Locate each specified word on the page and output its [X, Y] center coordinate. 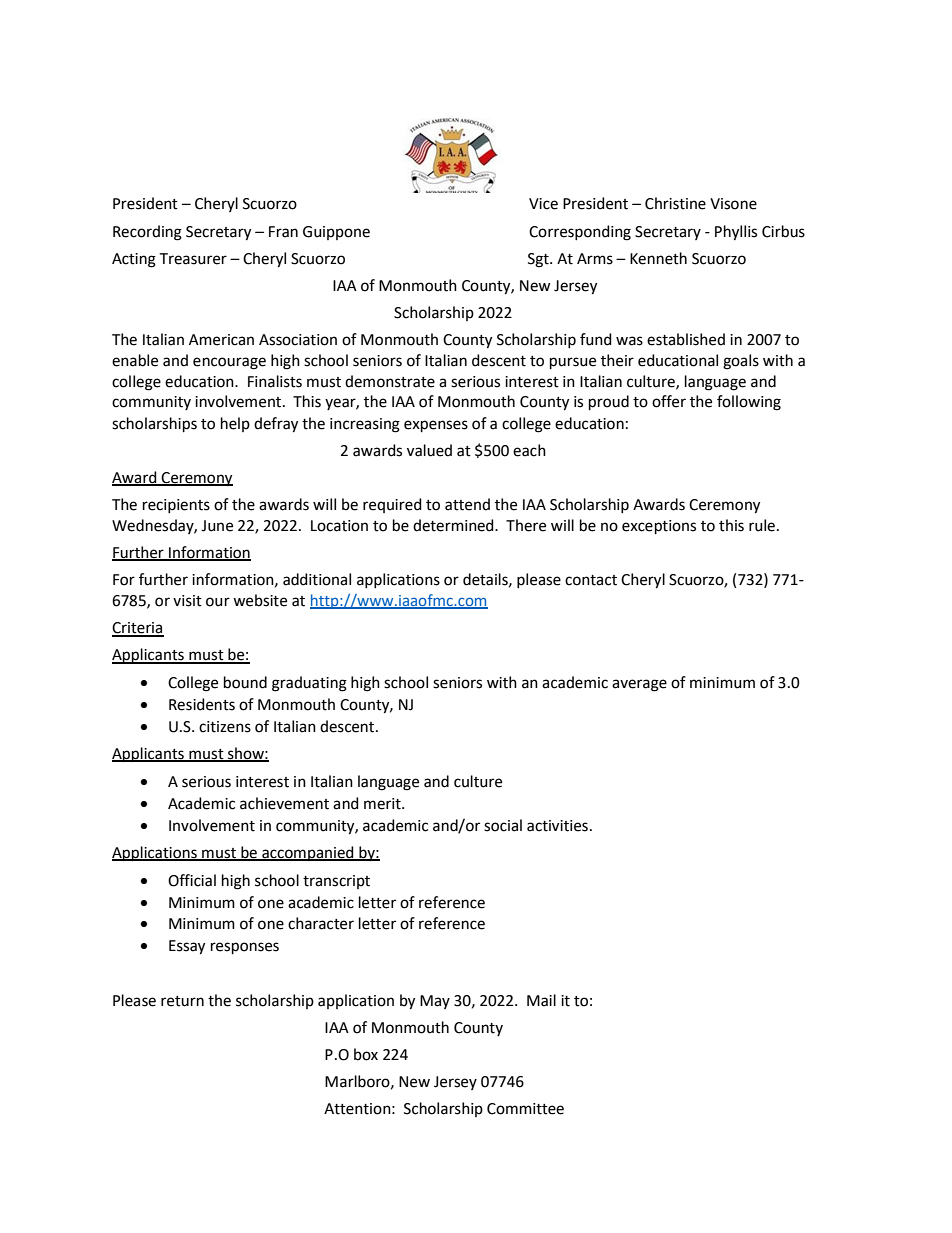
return [182, 1001]
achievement [284, 803]
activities [557, 826]
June [217, 526]
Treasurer [193, 259]
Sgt [539, 260]
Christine [675, 203]
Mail [541, 1000]
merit [383, 804]
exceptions [659, 527]
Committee [525, 1109]
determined [454, 525]
